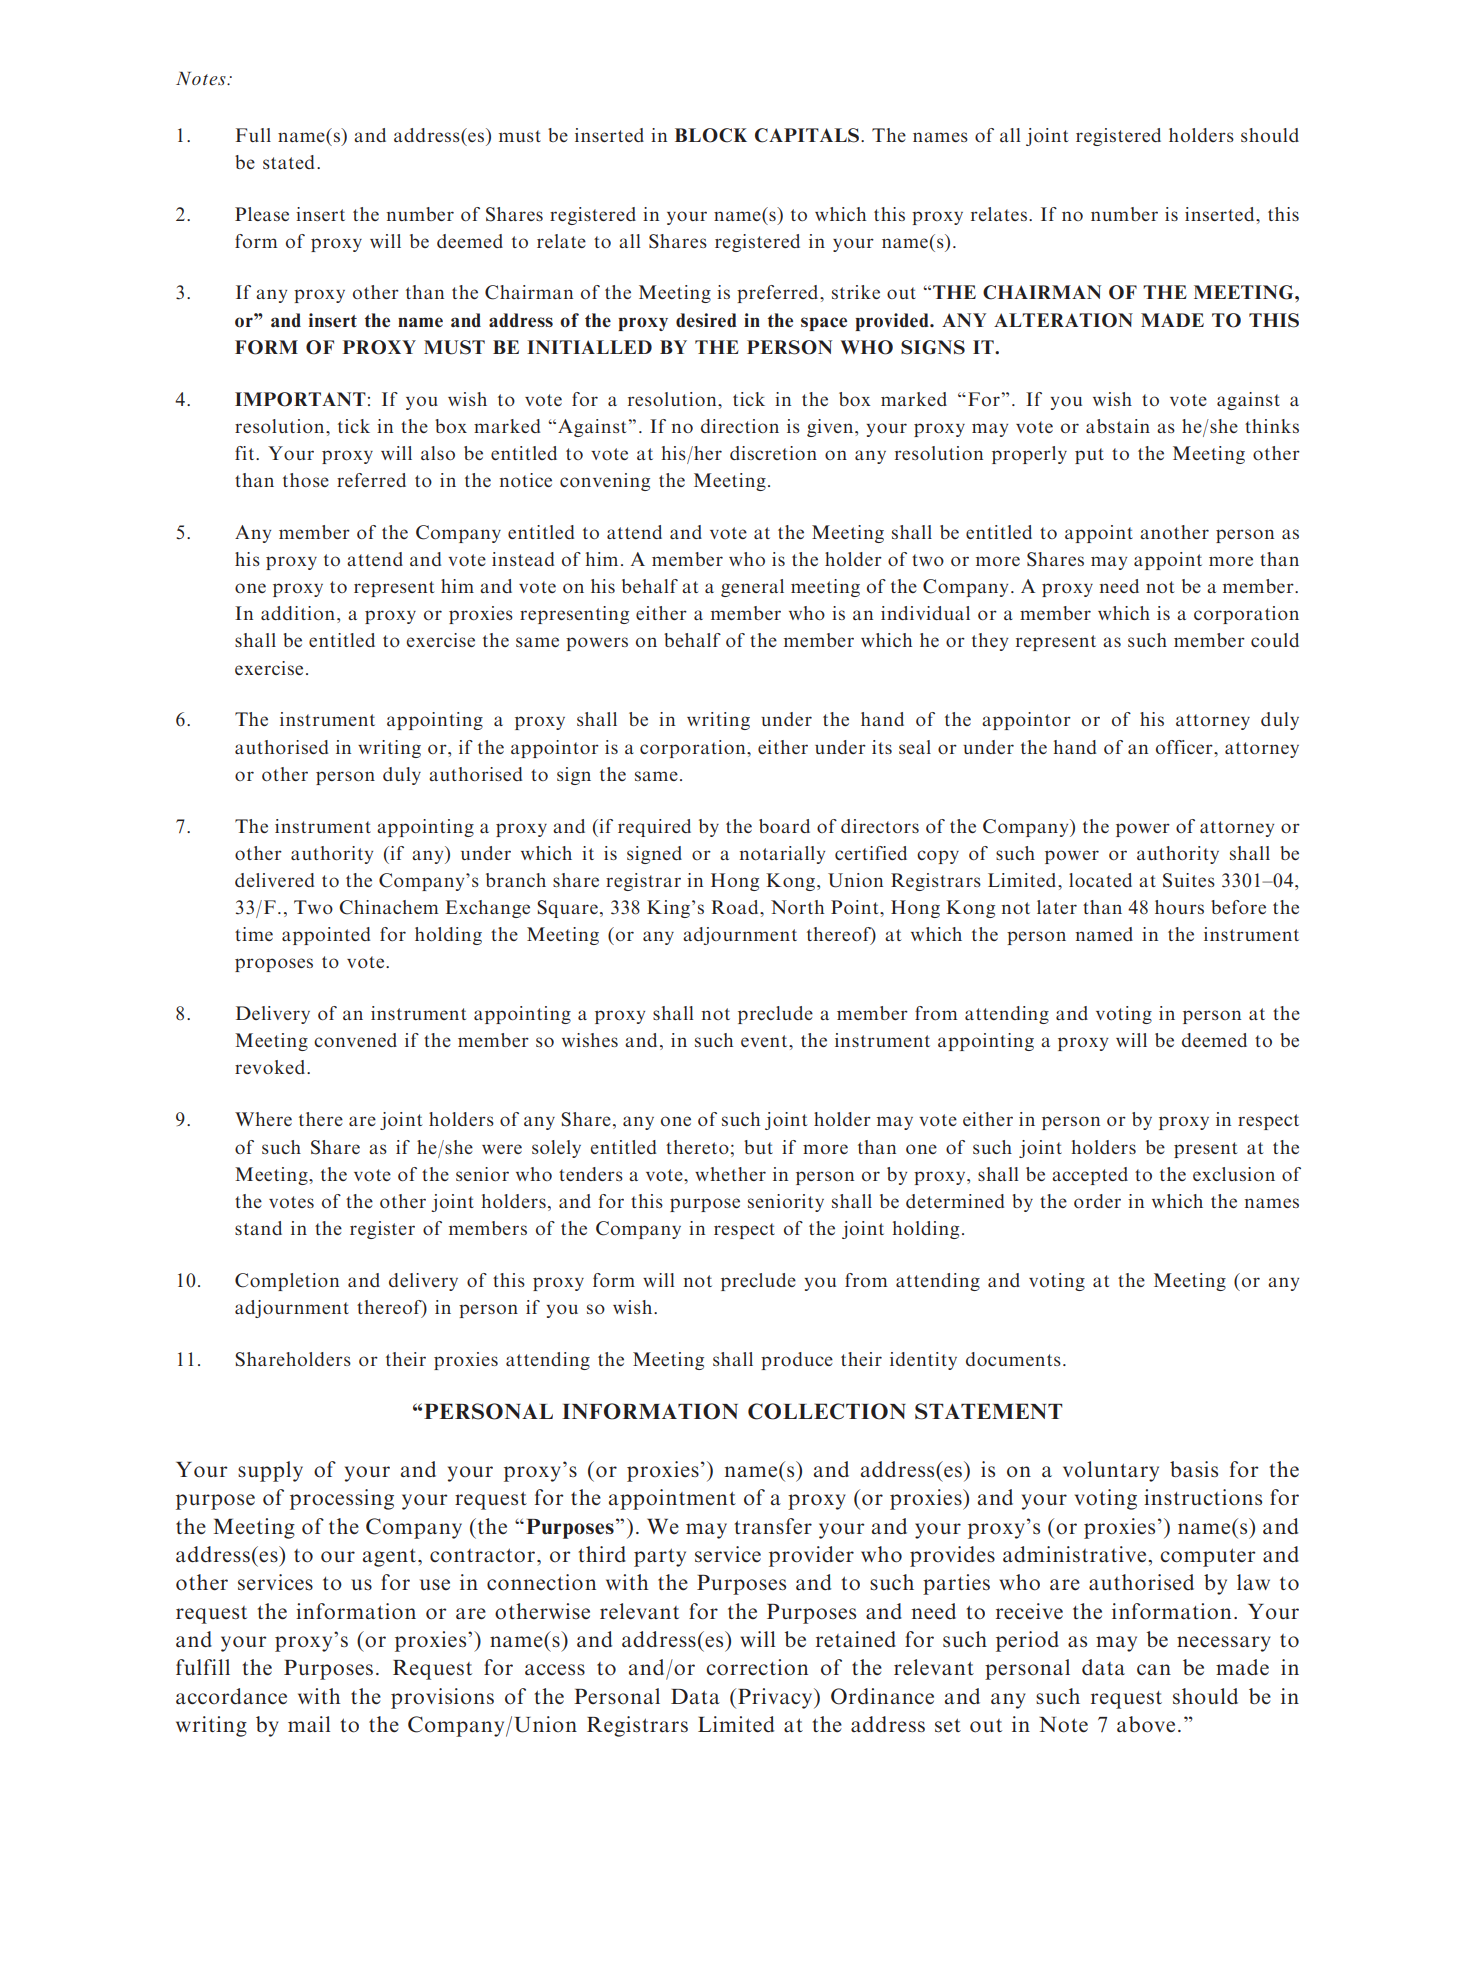  Describe the element at coordinates (757, 1667) in the screenshot. I see `correction` at that location.
